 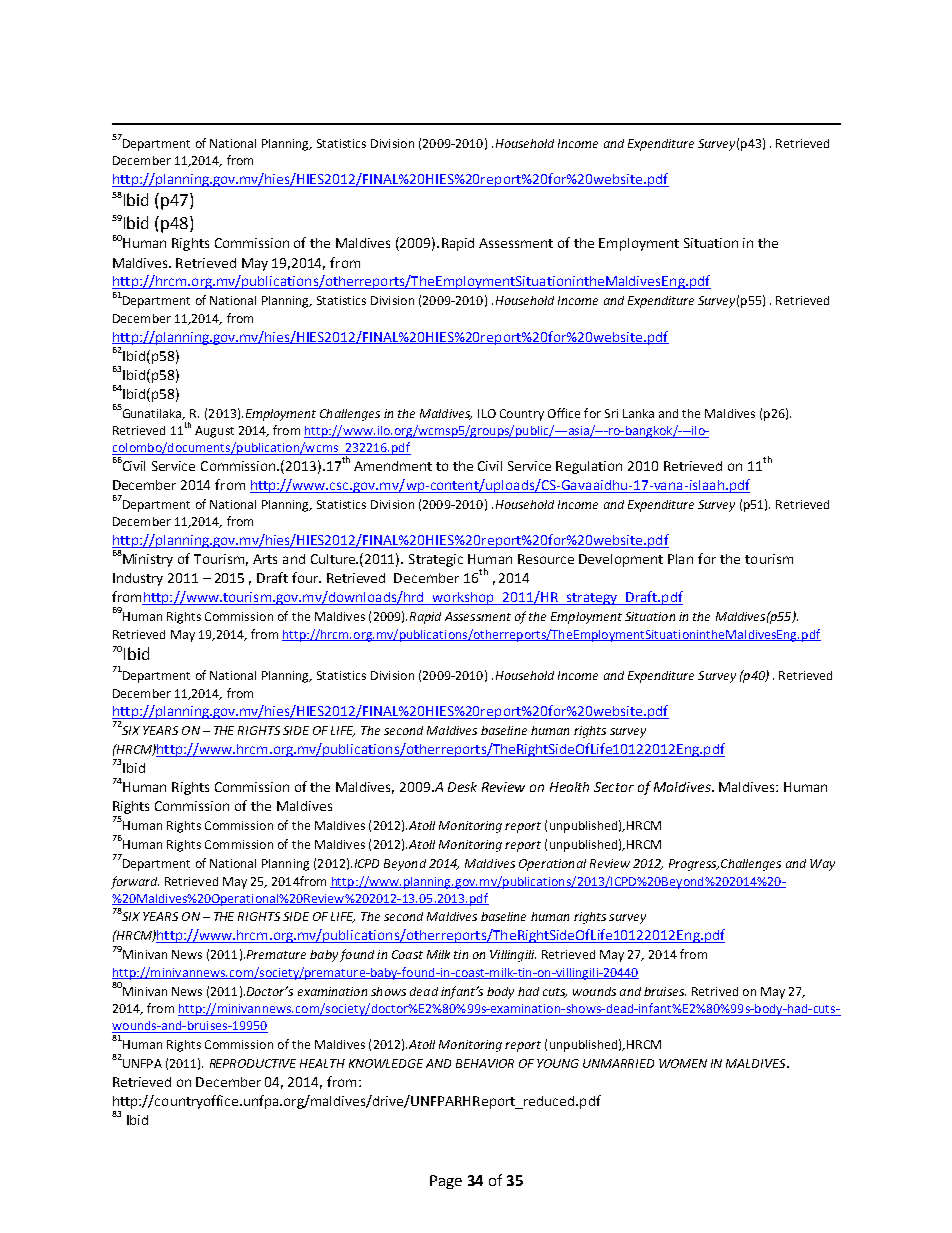 What do you see at coordinates (446, 1182) in the screenshot?
I see `Page` at bounding box center [446, 1182].
